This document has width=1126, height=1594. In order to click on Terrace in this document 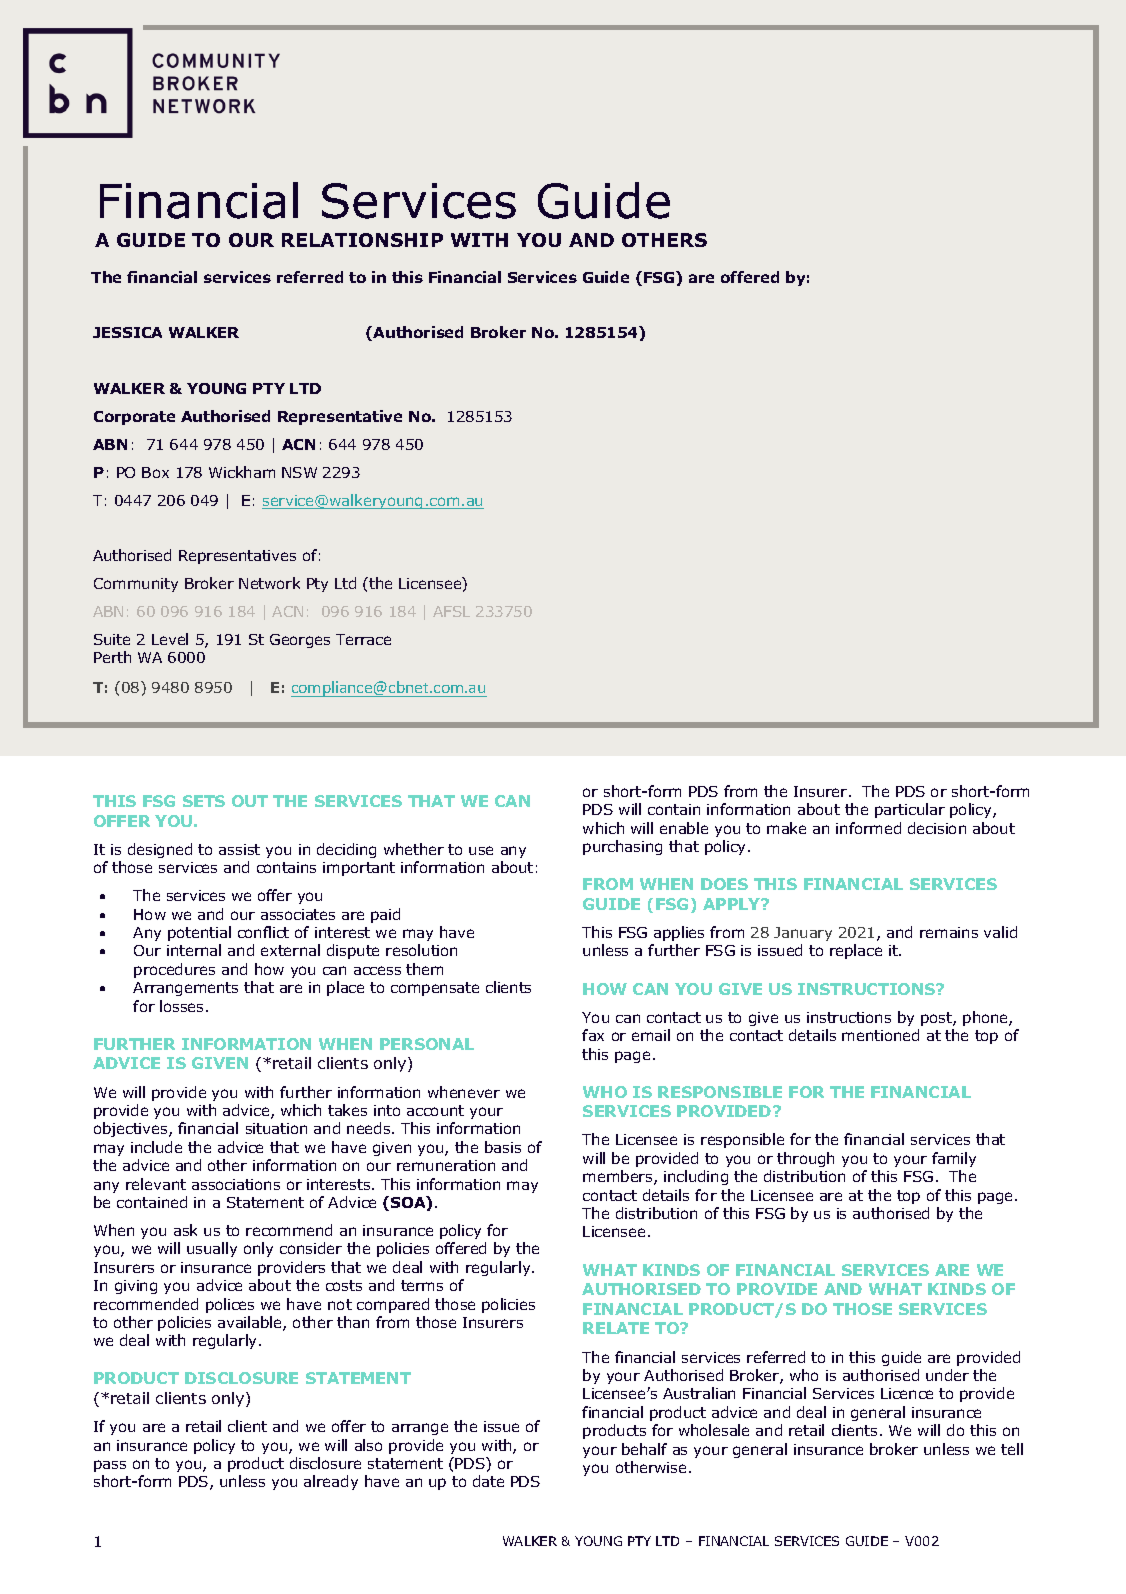, I will do `click(363, 639)`.
